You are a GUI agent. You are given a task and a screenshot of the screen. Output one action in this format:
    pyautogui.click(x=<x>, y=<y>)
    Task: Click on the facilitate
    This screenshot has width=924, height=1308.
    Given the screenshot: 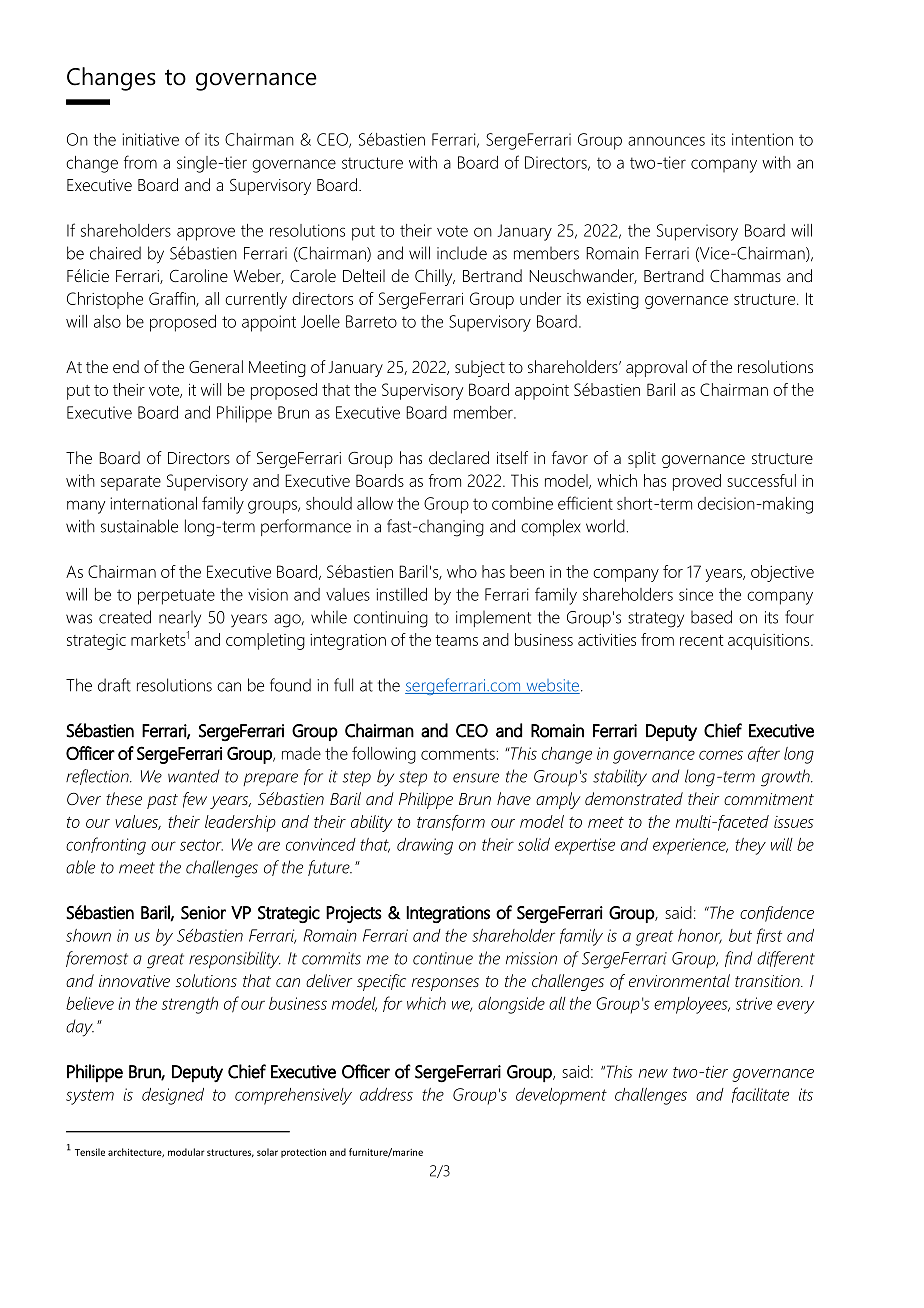 What is the action you would take?
    pyautogui.click(x=760, y=1095)
